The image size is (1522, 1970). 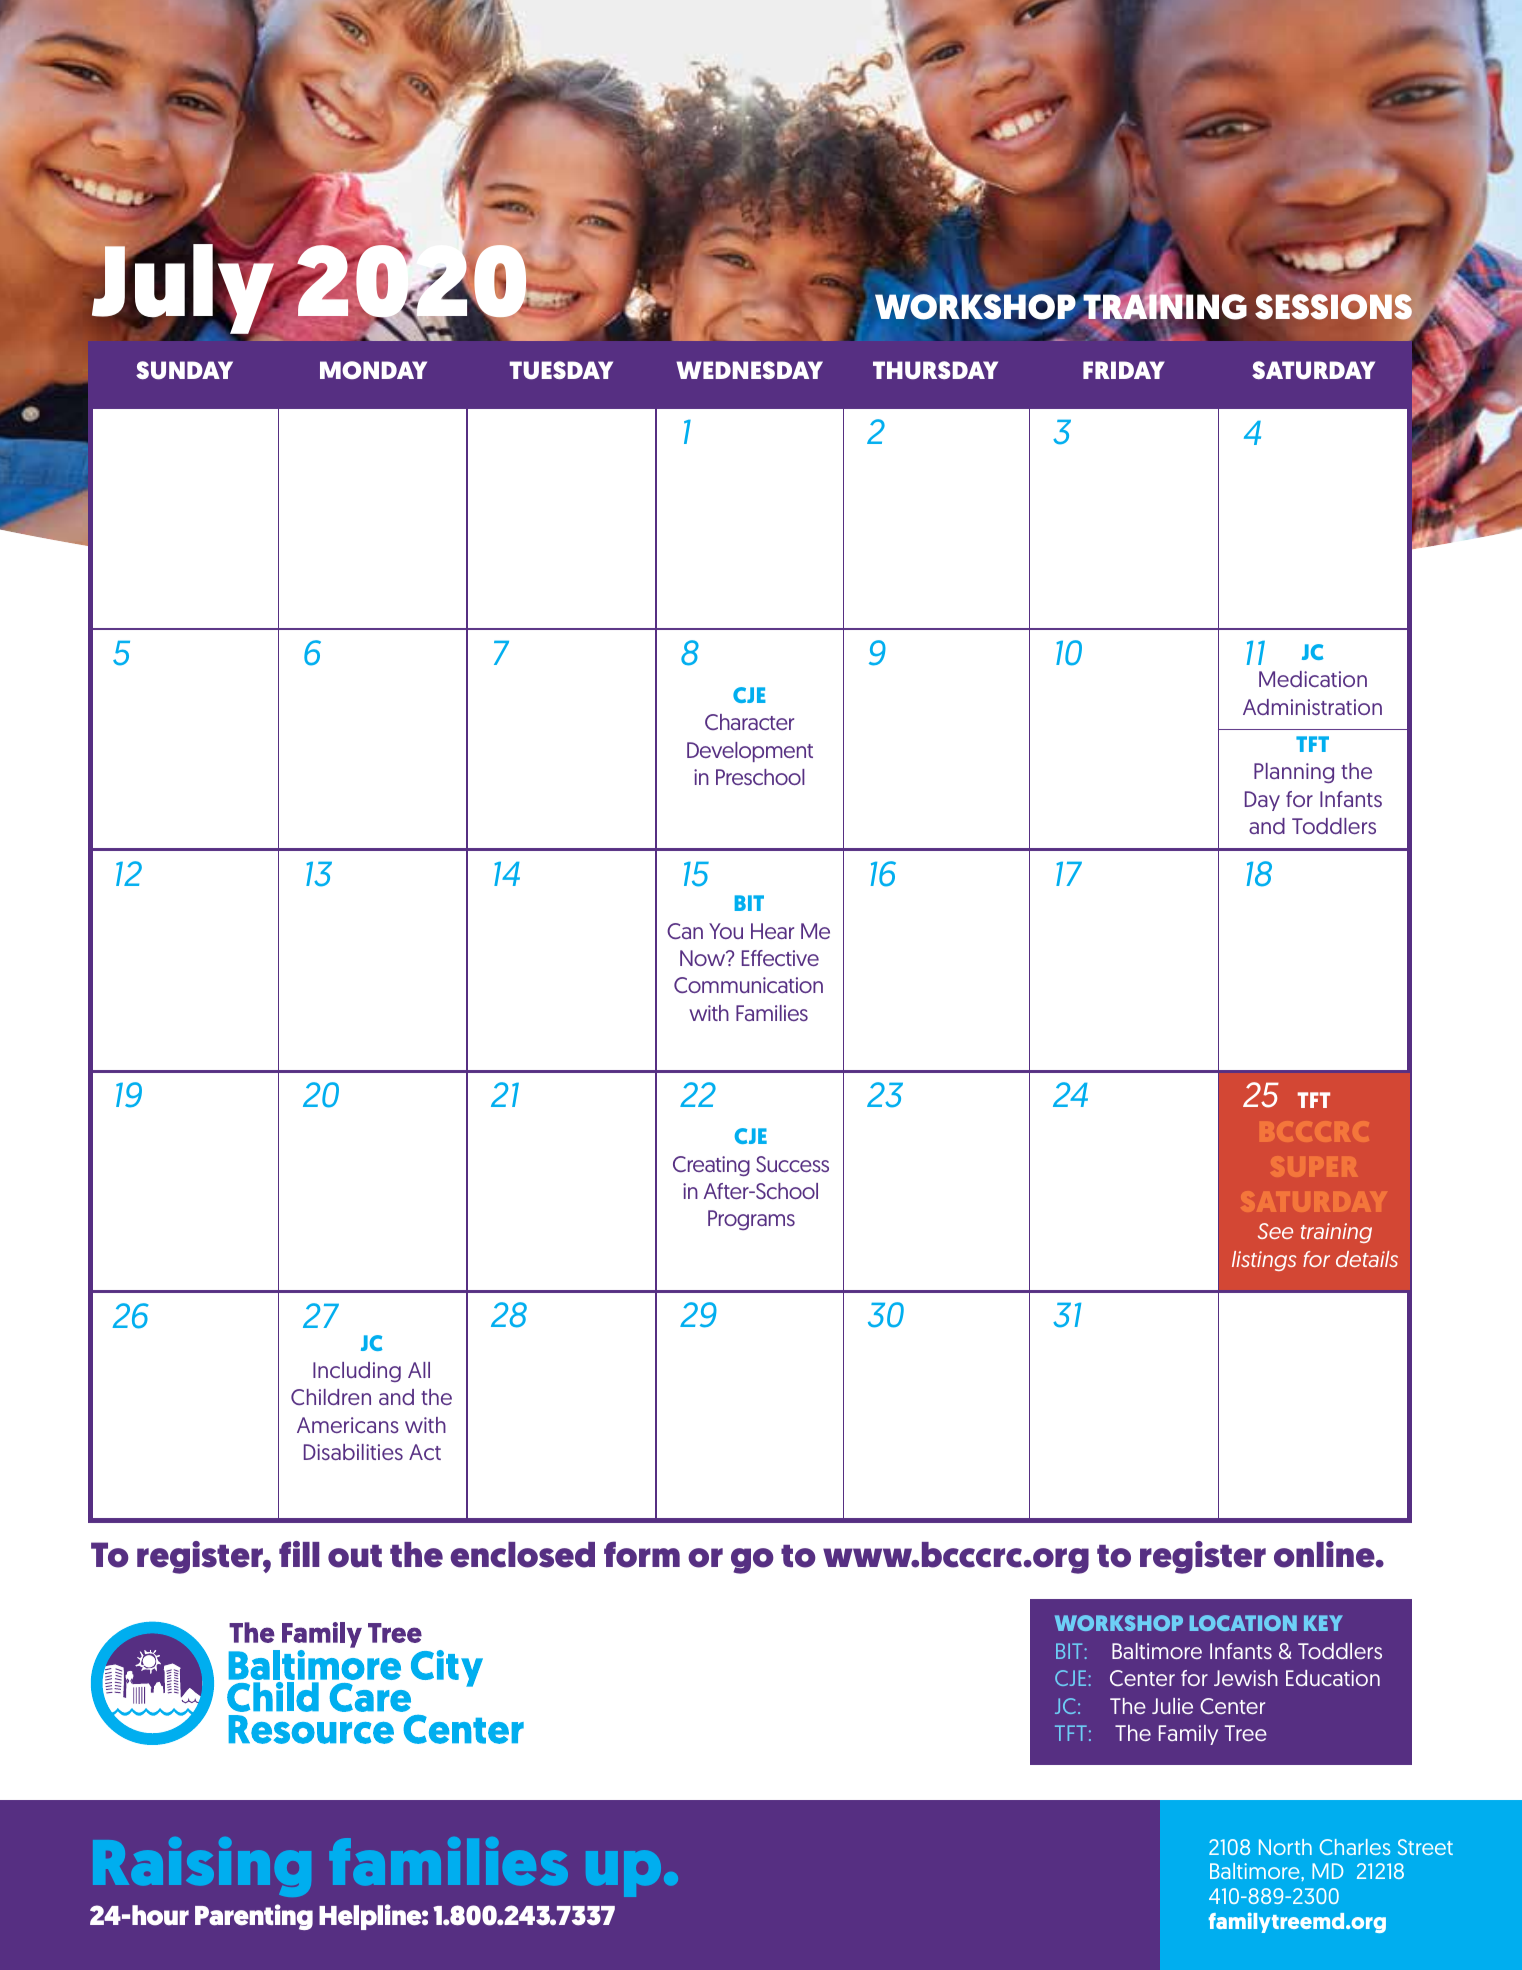 I want to click on FRIDAY, so click(x=1124, y=370).
